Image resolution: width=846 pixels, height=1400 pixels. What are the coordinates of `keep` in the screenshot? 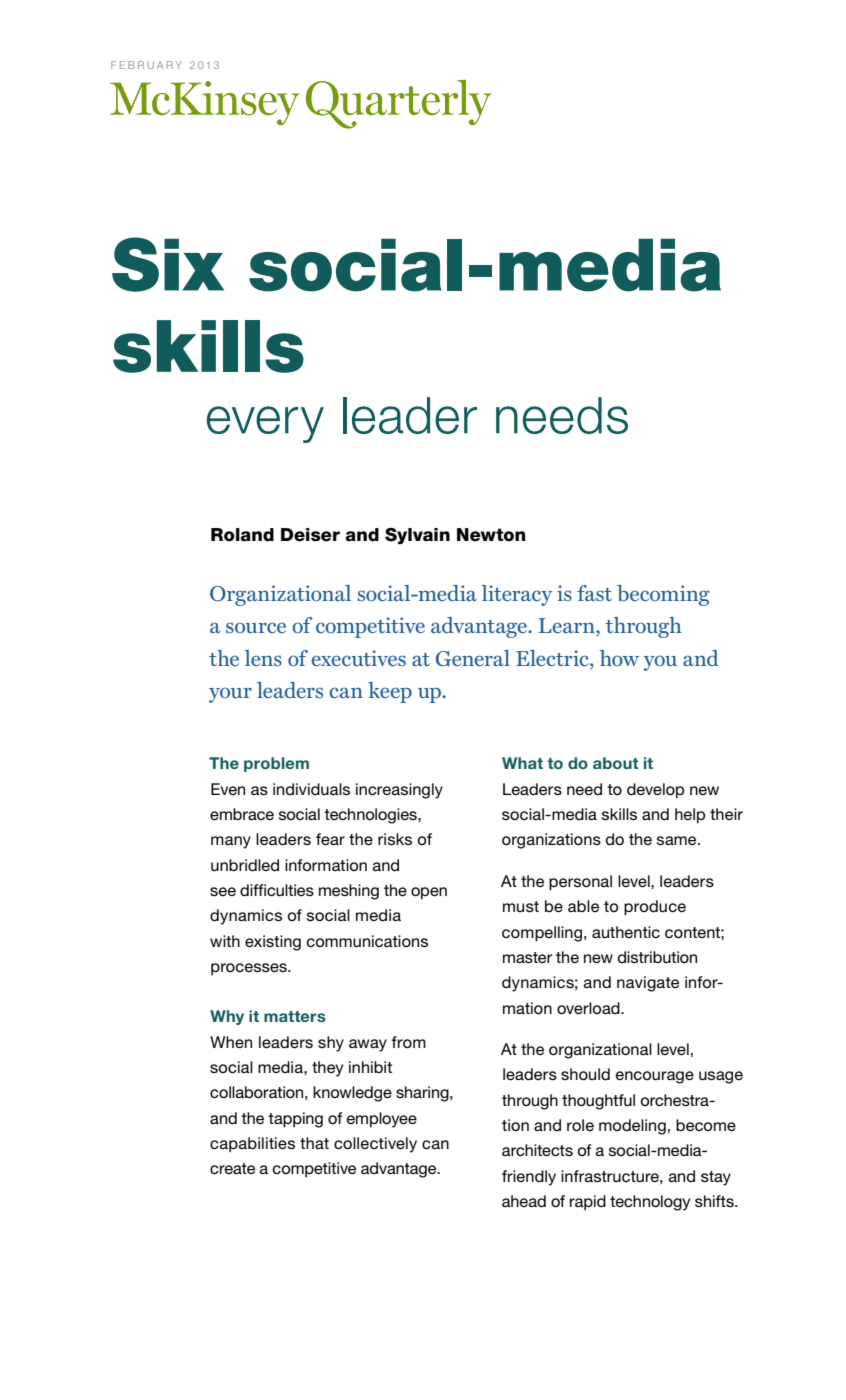 It's located at (390, 692).
